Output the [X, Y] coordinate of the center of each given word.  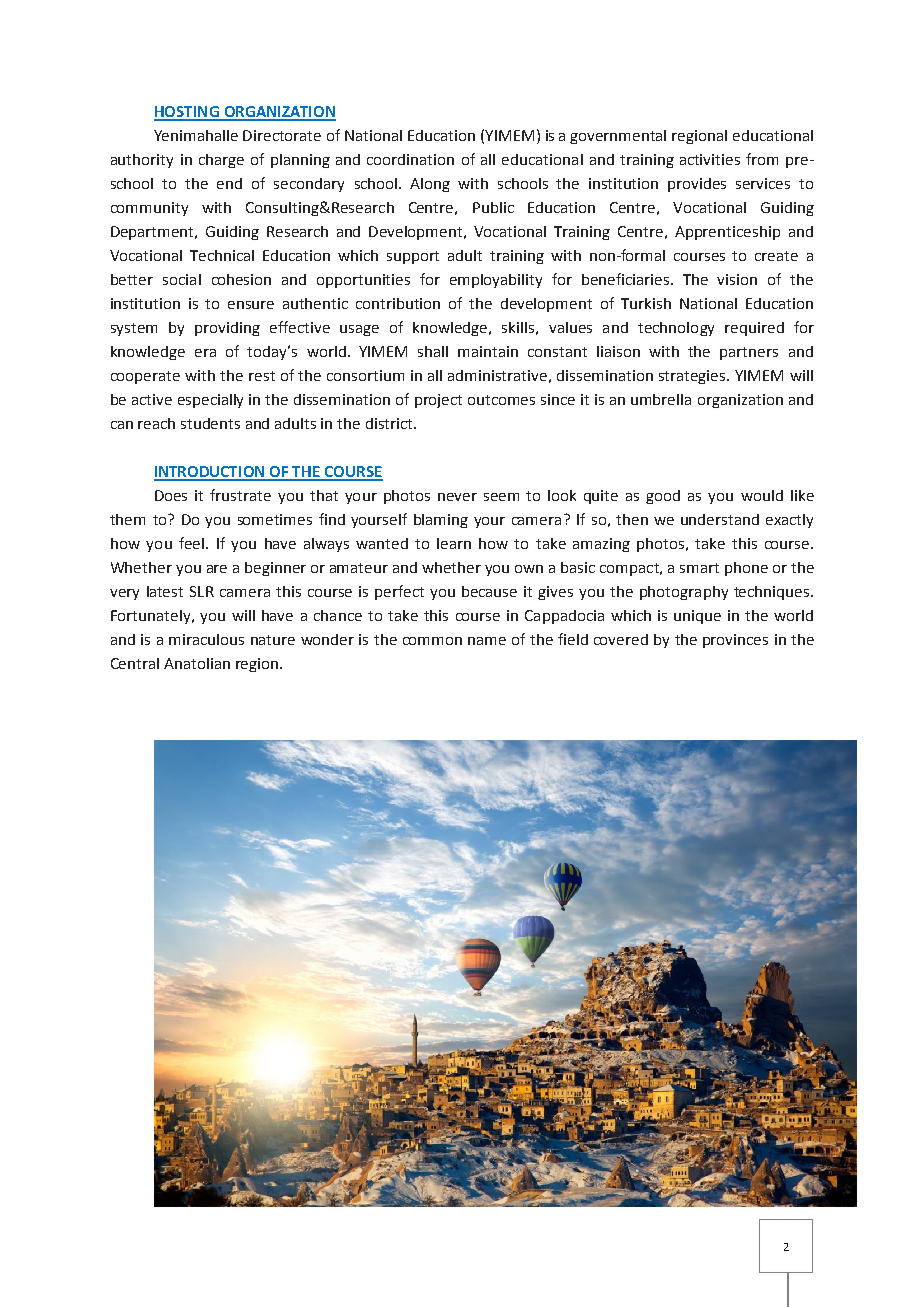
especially [210, 401]
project [438, 401]
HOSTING [187, 113]
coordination [410, 159]
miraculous [206, 639]
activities [710, 159]
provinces [735, 641]
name [487, 641]
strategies [693, 377]
